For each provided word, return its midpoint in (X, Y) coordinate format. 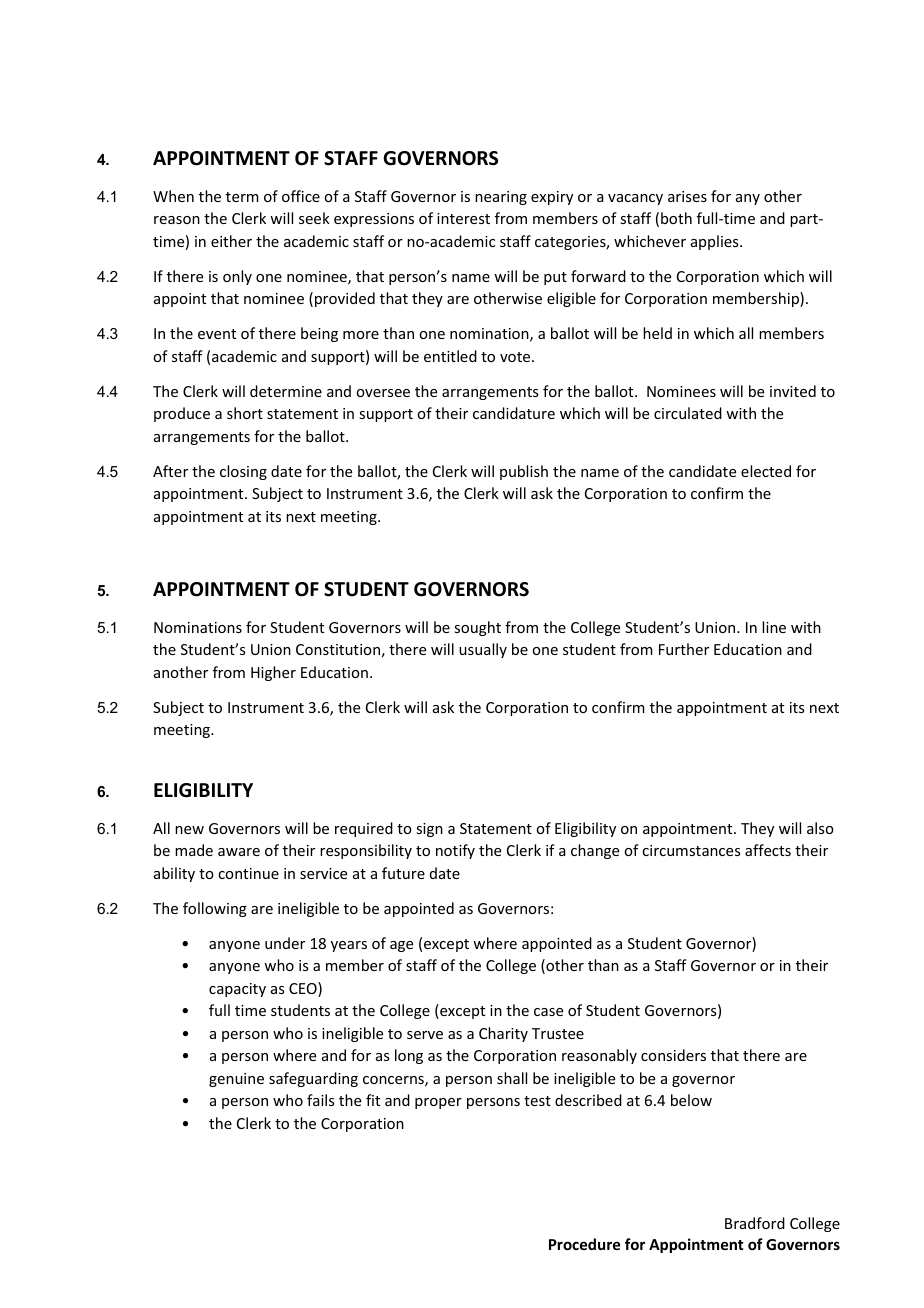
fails (320, 1100)
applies (716, 242)
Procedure (584, 1244)
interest (463, 218)
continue (248, 873)
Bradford (755, 1223)
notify (455, 851)
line (774, 627)
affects (768, 850)
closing (243, 472)
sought (477, 628)
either (231, 241)
